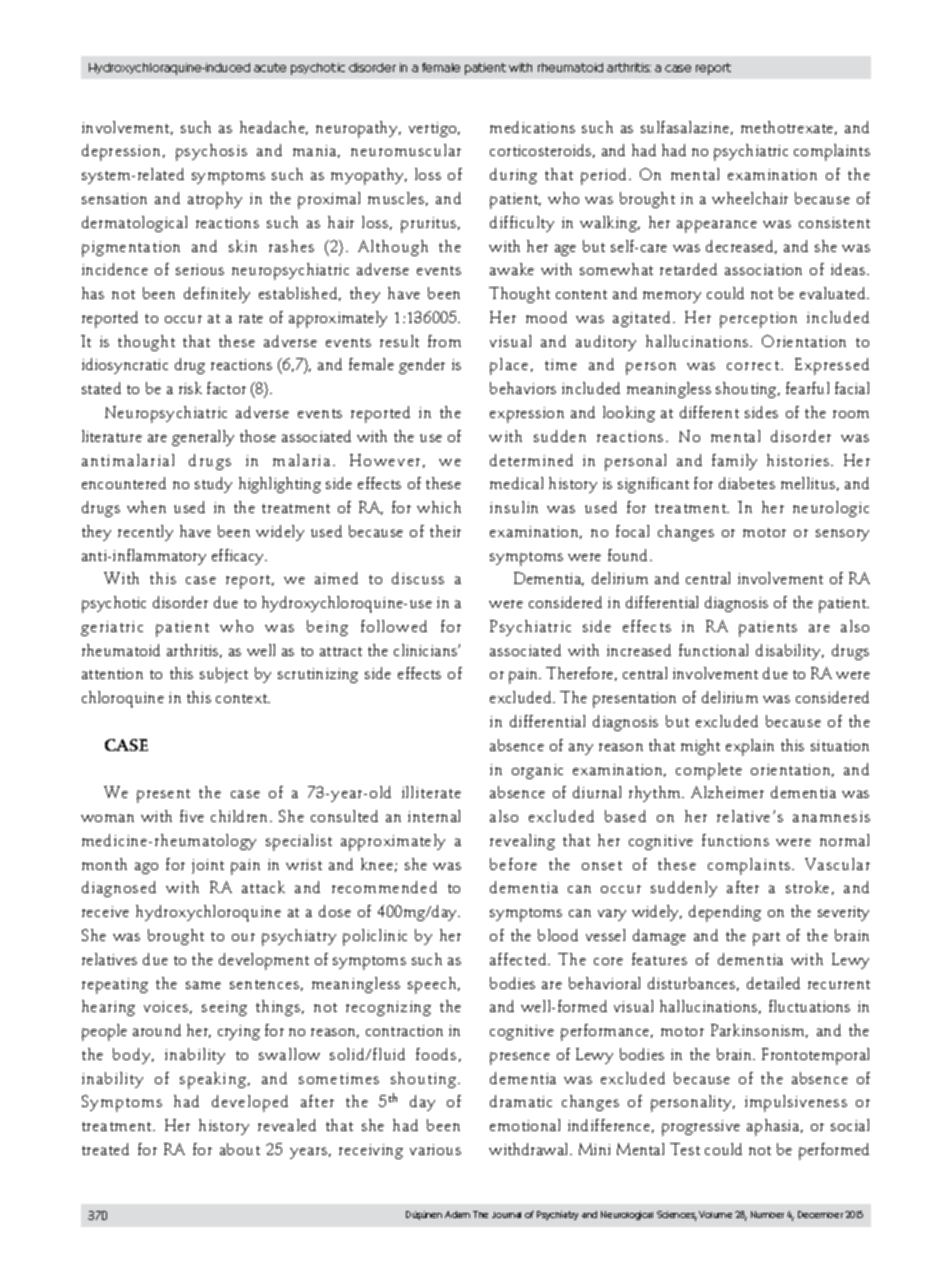 The height and width of the document is (1278, 952). Describe the element at coordinates (434, 816) in the document. I see `internal` at that location.
